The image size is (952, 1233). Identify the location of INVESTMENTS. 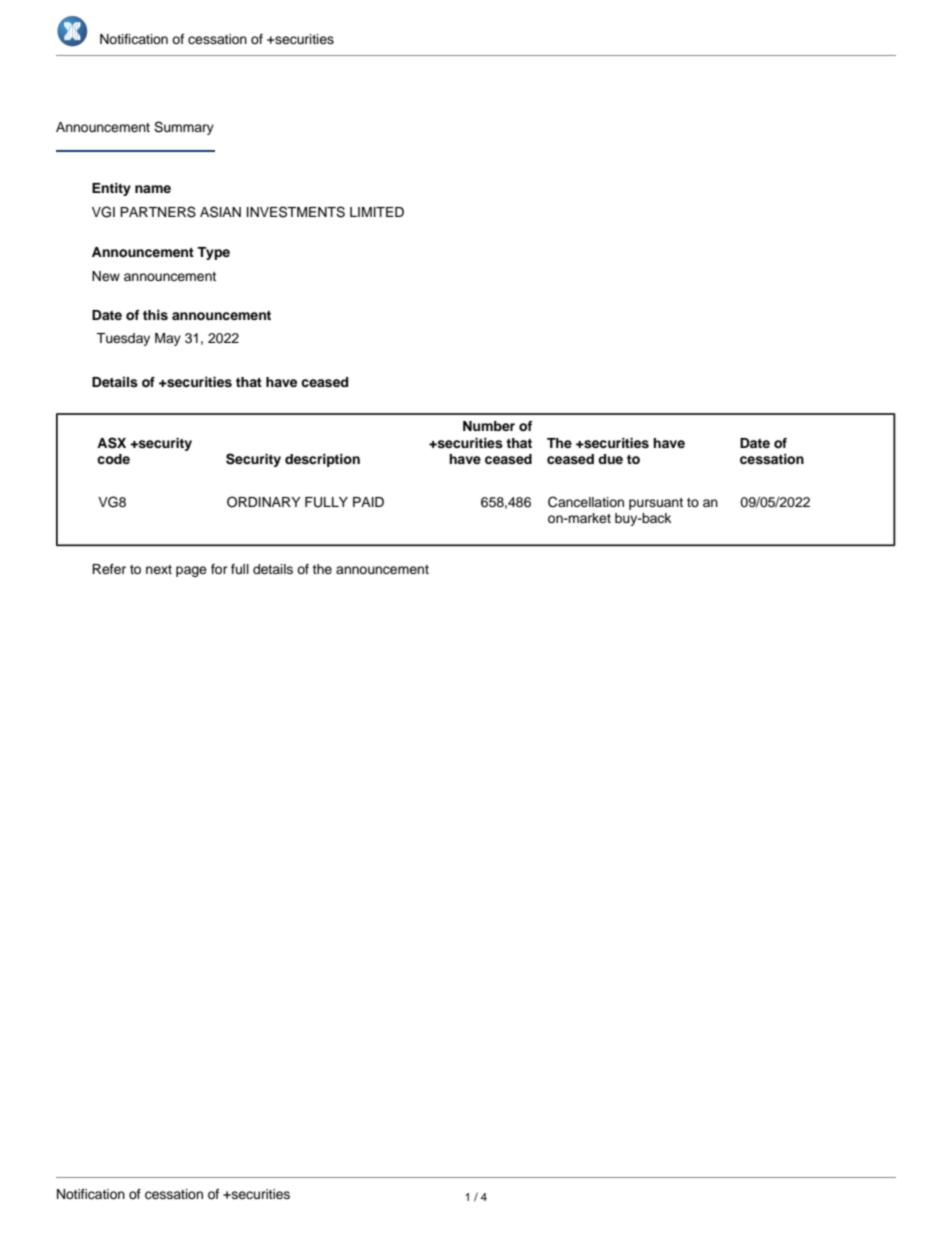
(296, 212).
